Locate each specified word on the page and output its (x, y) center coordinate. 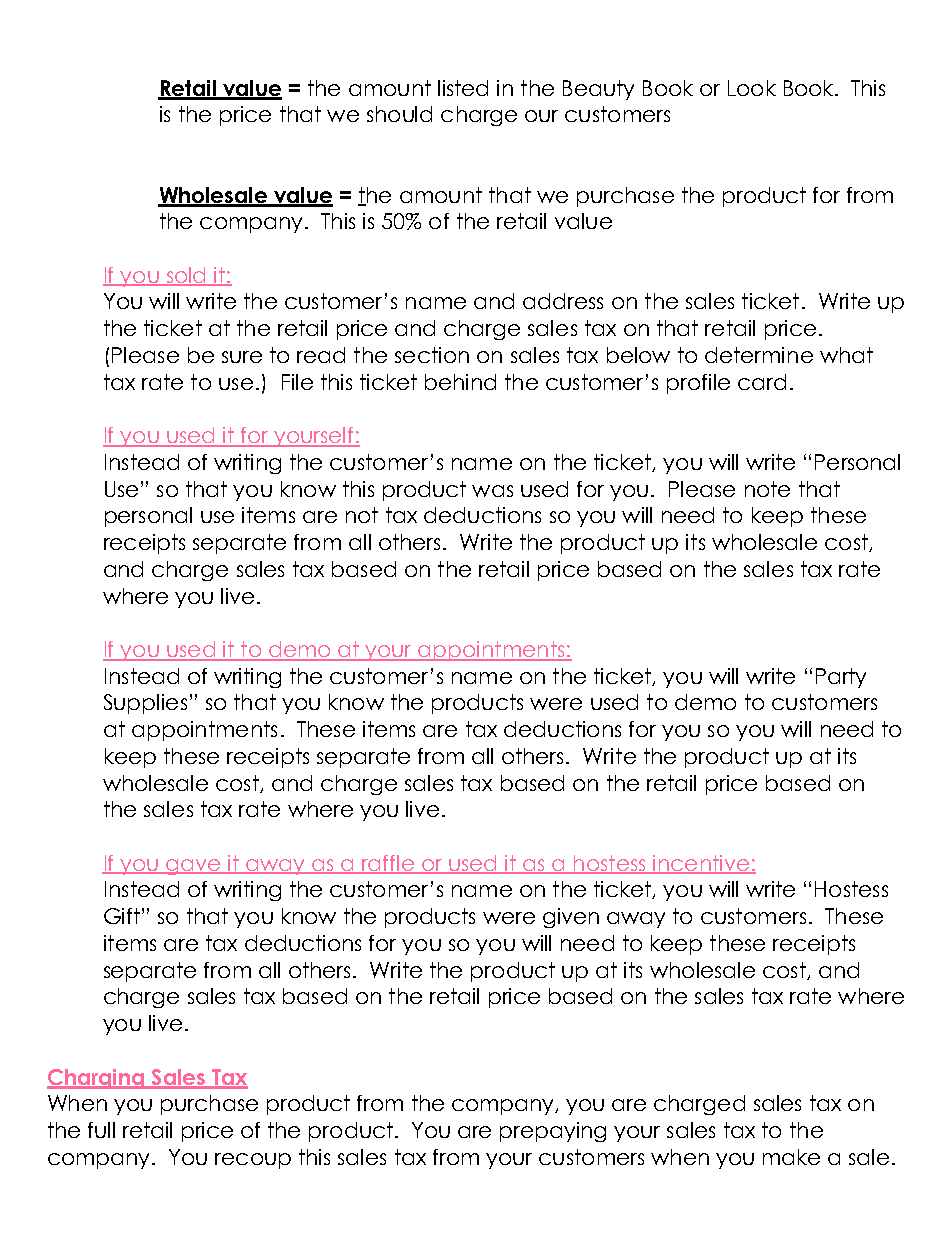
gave (193, 867)
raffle (388, 864)
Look (752, 88)
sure (242, 357)
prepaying (553, 1132)
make (791, 1157)
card (762, 382)
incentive (701, 864)
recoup (253, 1161)
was (492, 491)
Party (841, 678)
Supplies (145, 704)
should (399, 114)
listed (463, 88)
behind (460, 382)
